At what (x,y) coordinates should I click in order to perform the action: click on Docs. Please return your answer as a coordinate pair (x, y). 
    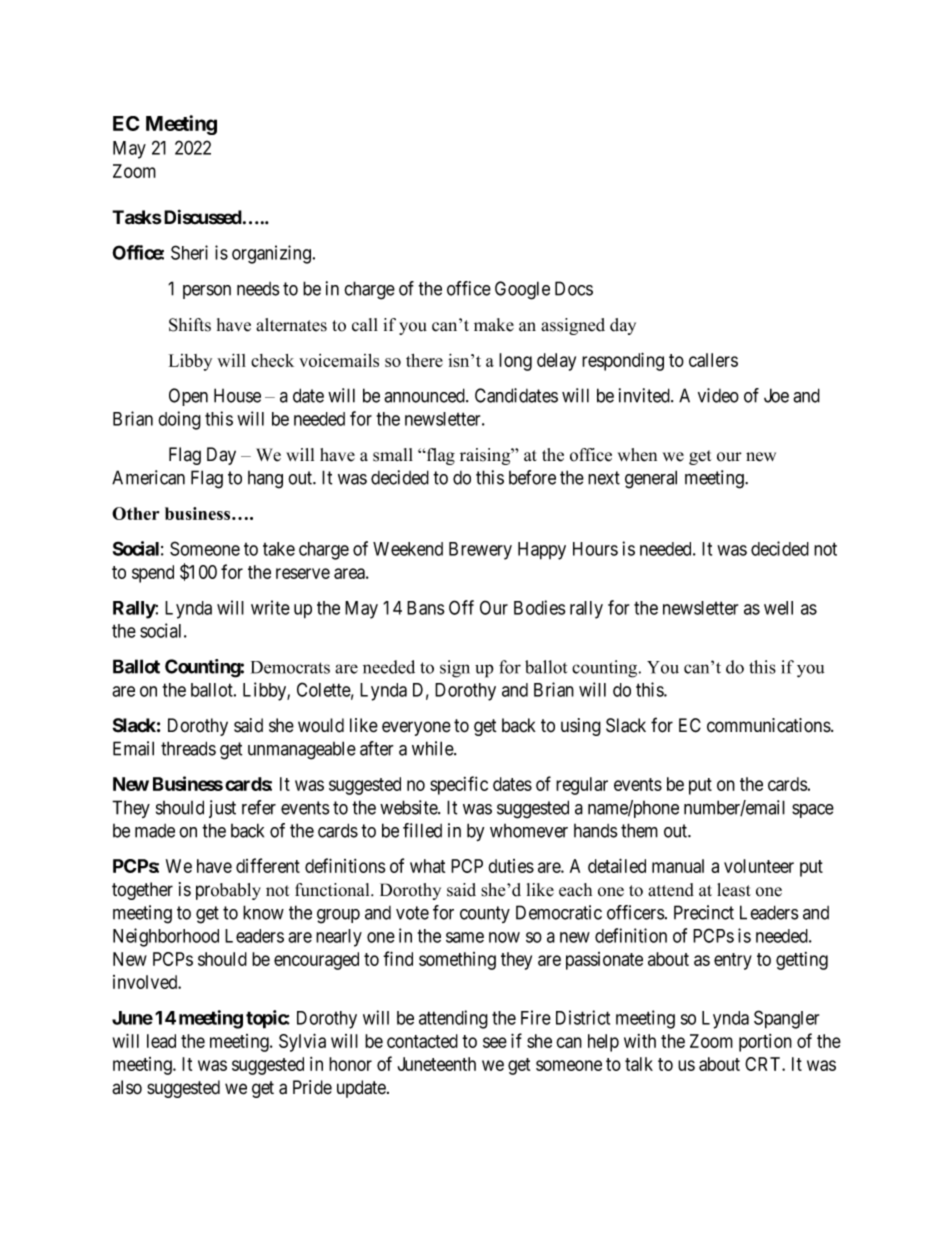
    Looking at the image, I should click on (574, 288).
